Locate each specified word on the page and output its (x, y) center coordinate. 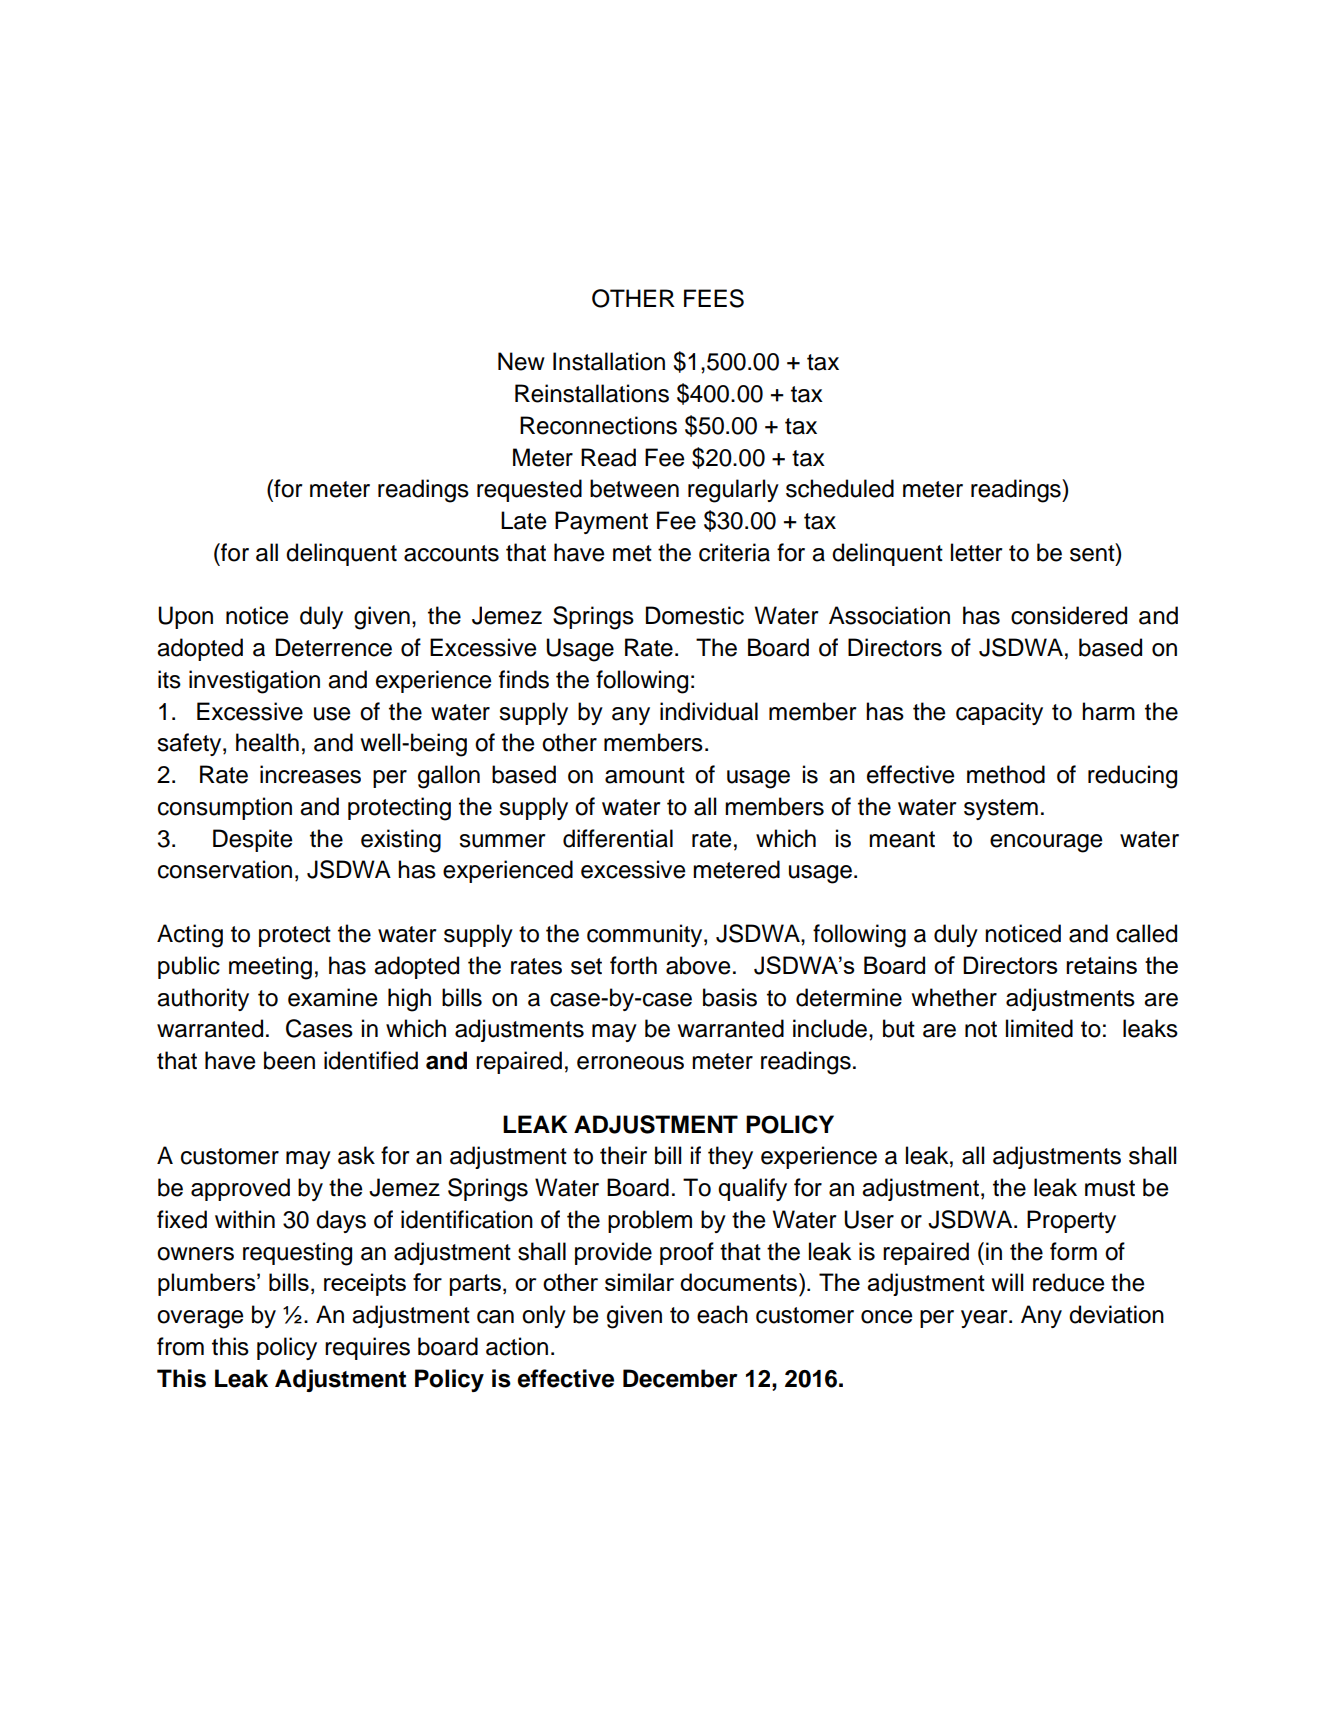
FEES (714, 298)
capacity (999, 713)
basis (730, 997)
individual (709, 711)
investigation (254, 682)
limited (1039, 1028)
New (521, 361)
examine (332, 997)
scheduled (840, 488)
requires (367, 1348)
